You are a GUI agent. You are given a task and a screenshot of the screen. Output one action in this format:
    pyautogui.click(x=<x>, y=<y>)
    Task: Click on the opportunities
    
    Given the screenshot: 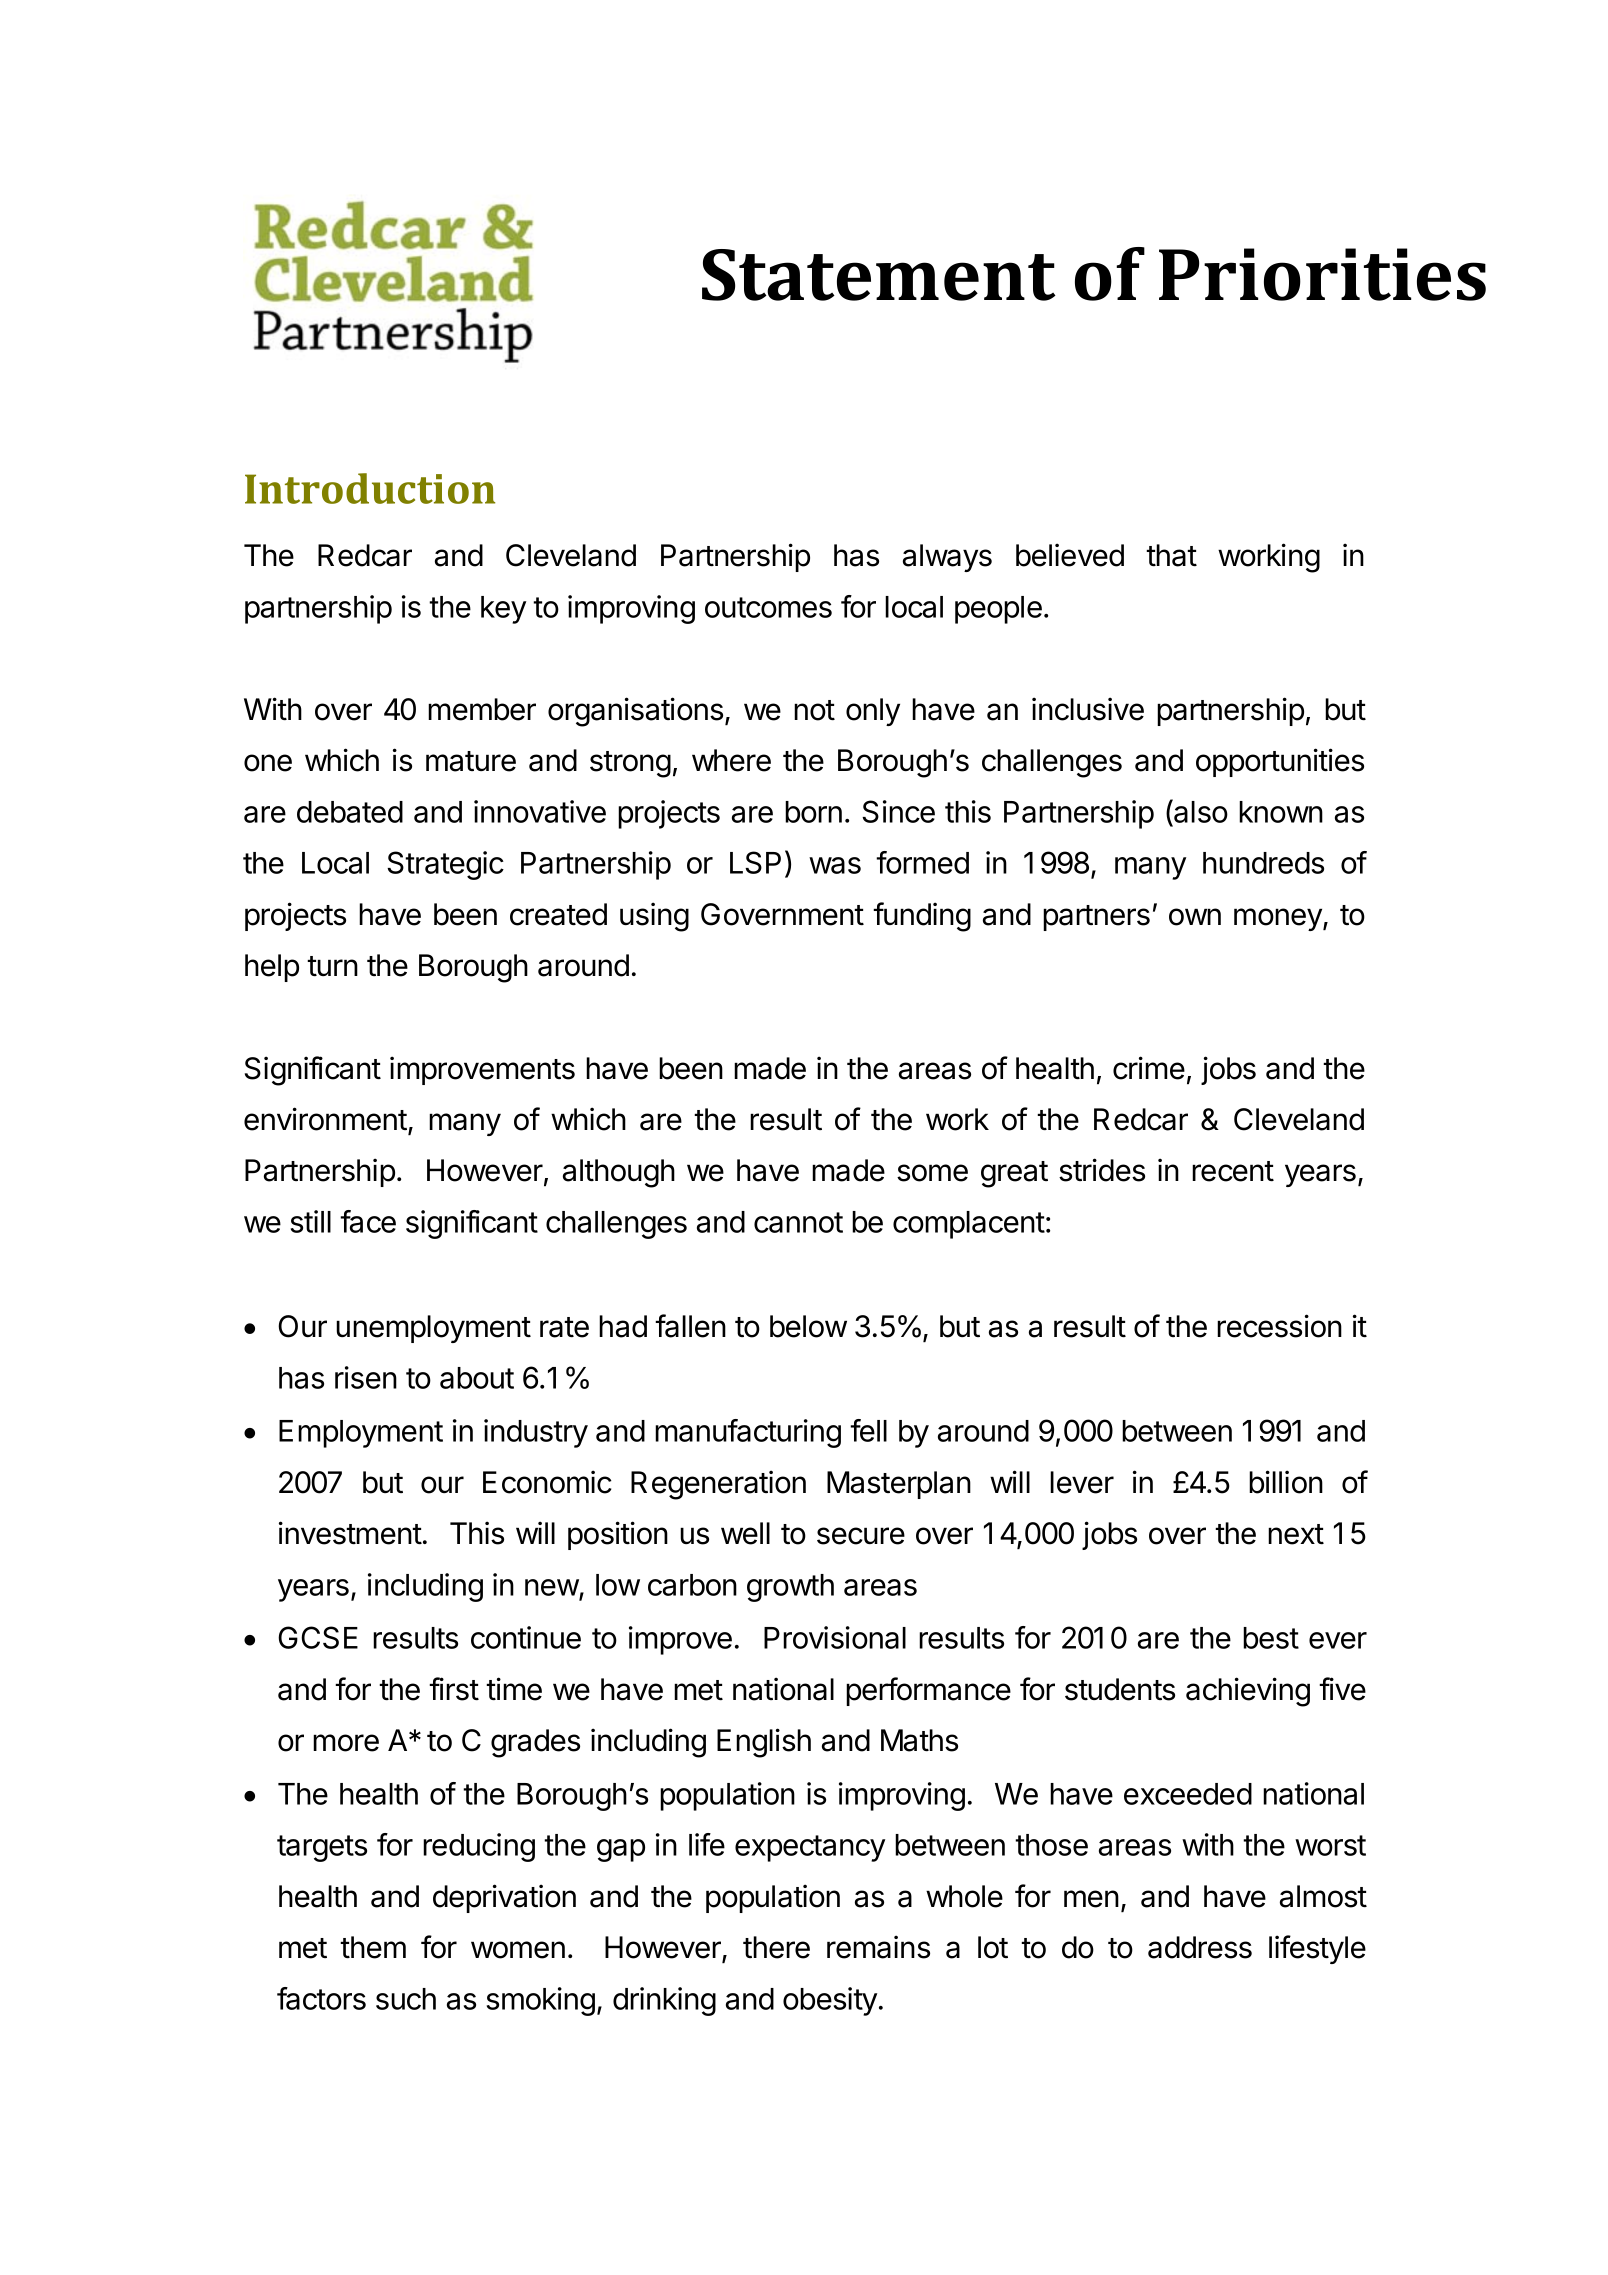 What is the action you would take?
    pyautogui.click(x=1280, y=762)
